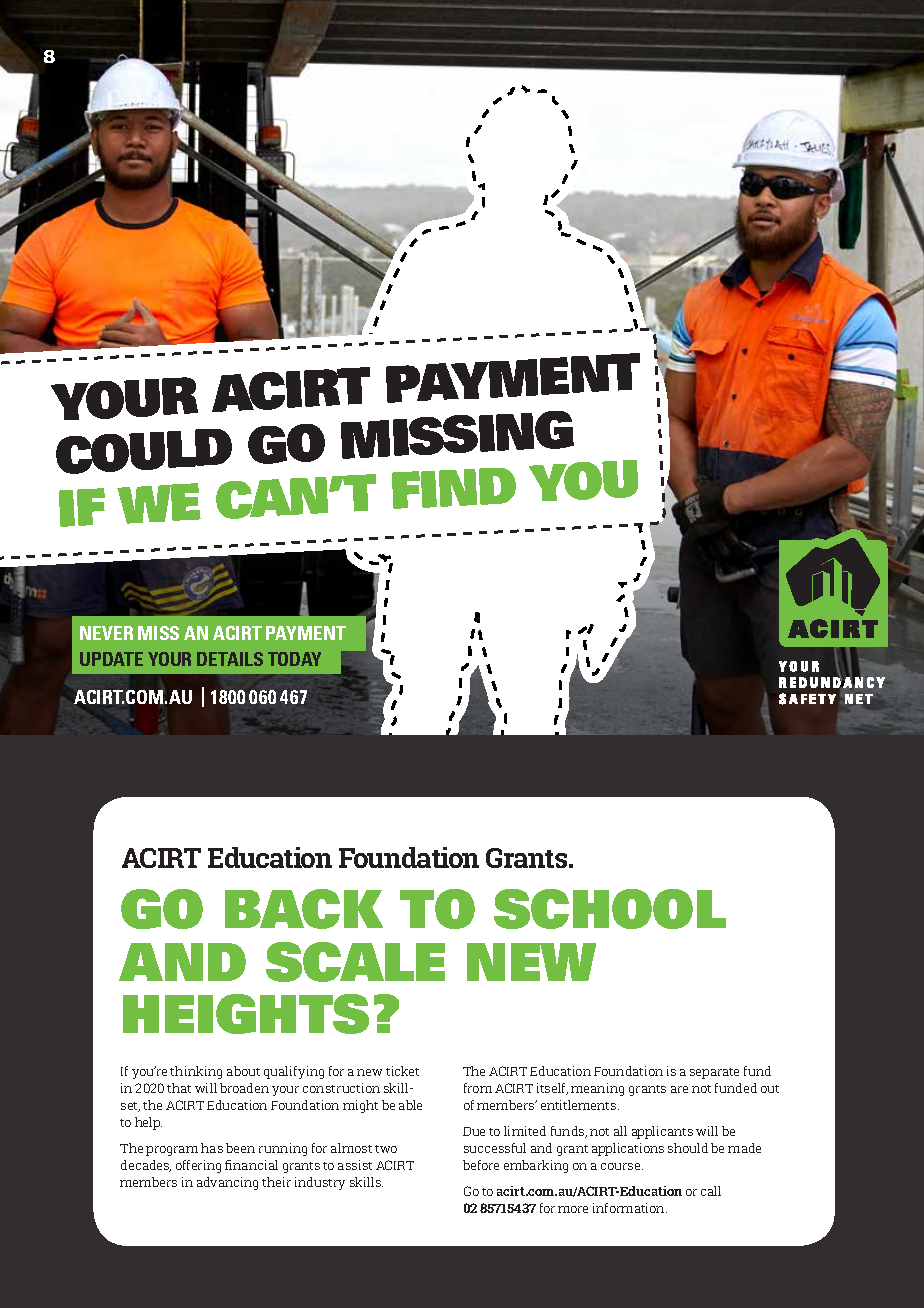 Image resolution: width=924 pixels, height=1308 pixels. I want to click on call, so click(711, 1191).
